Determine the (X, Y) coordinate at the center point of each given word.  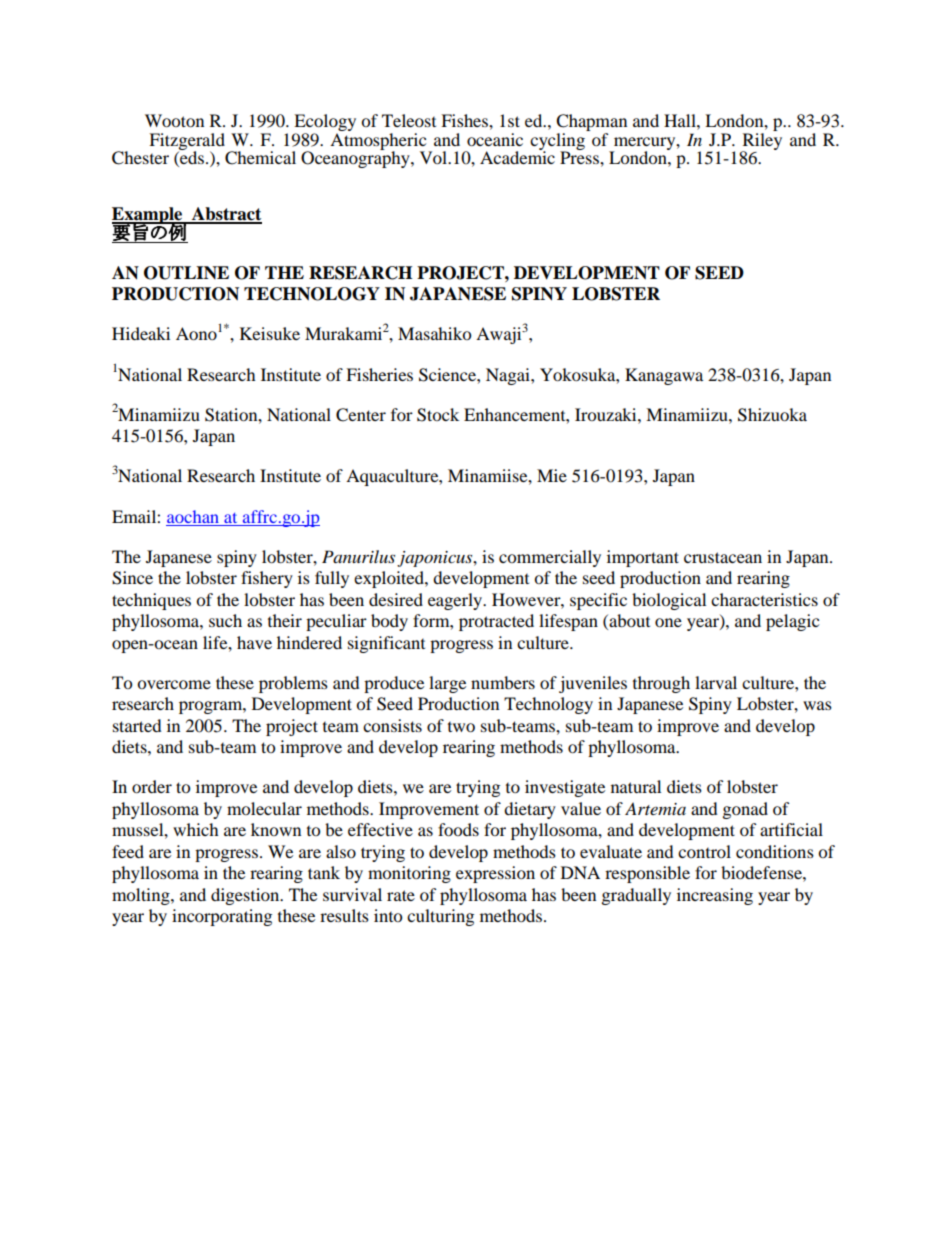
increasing (715, 896)
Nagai (509, 376)
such (225, 620)
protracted (496, 622)
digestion (246, 896)
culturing (440, 917)
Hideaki (141, 333)
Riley (761, 141)
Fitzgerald (187, 142)
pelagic (792, 622)
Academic (517, 156)
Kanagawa (664, 376)
